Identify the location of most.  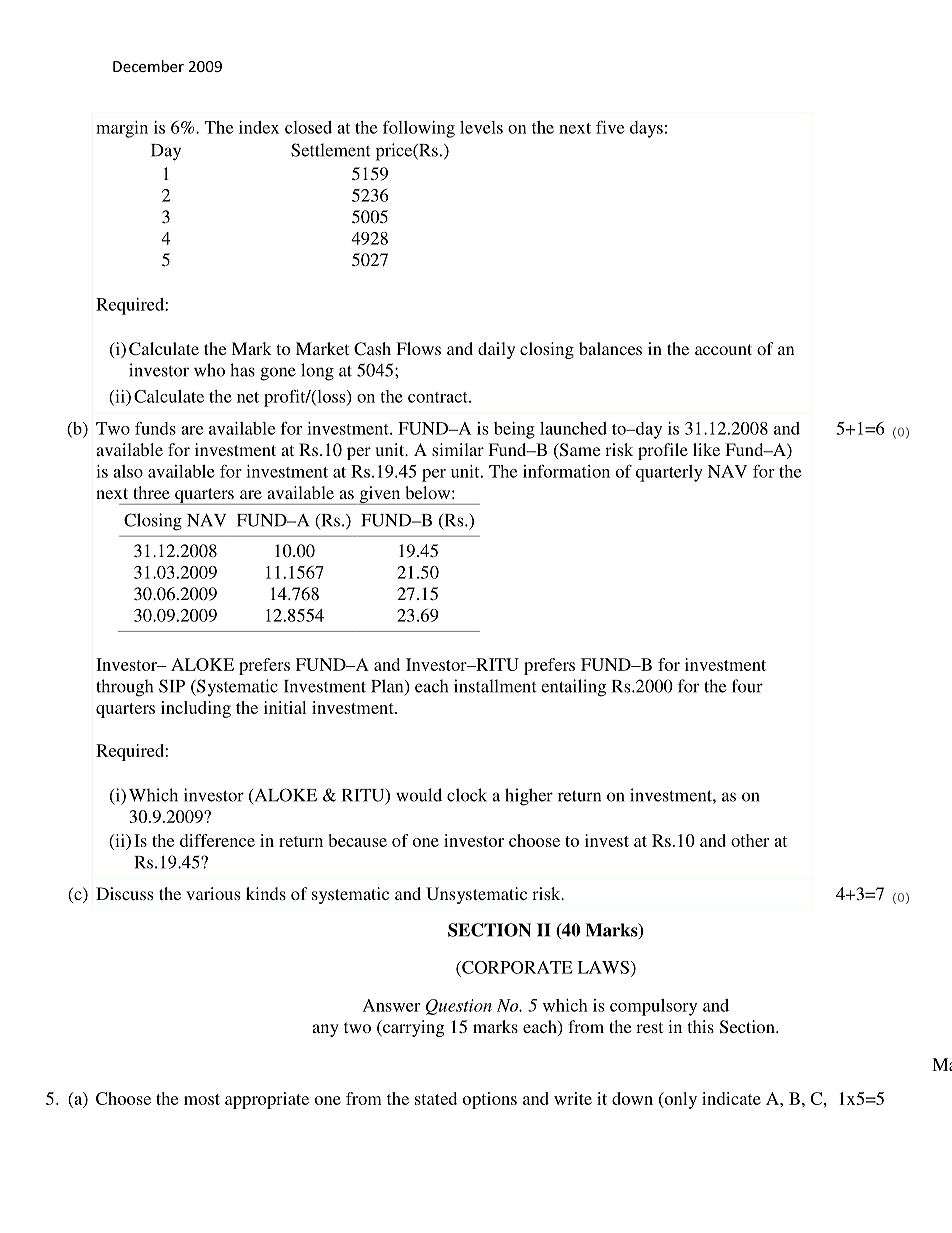
(202, 1099).
